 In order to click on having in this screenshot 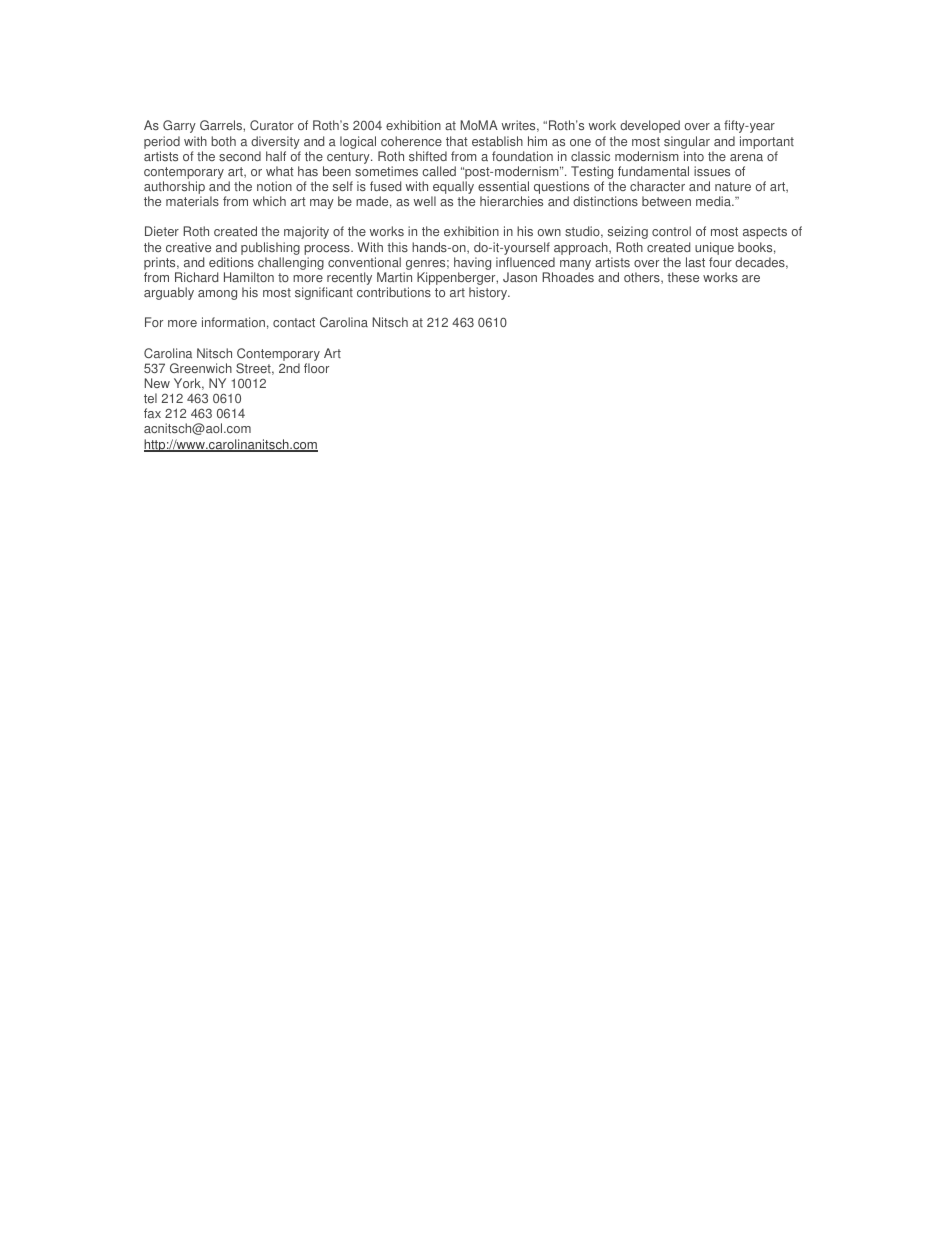, I will do `click(472, 265)`.
